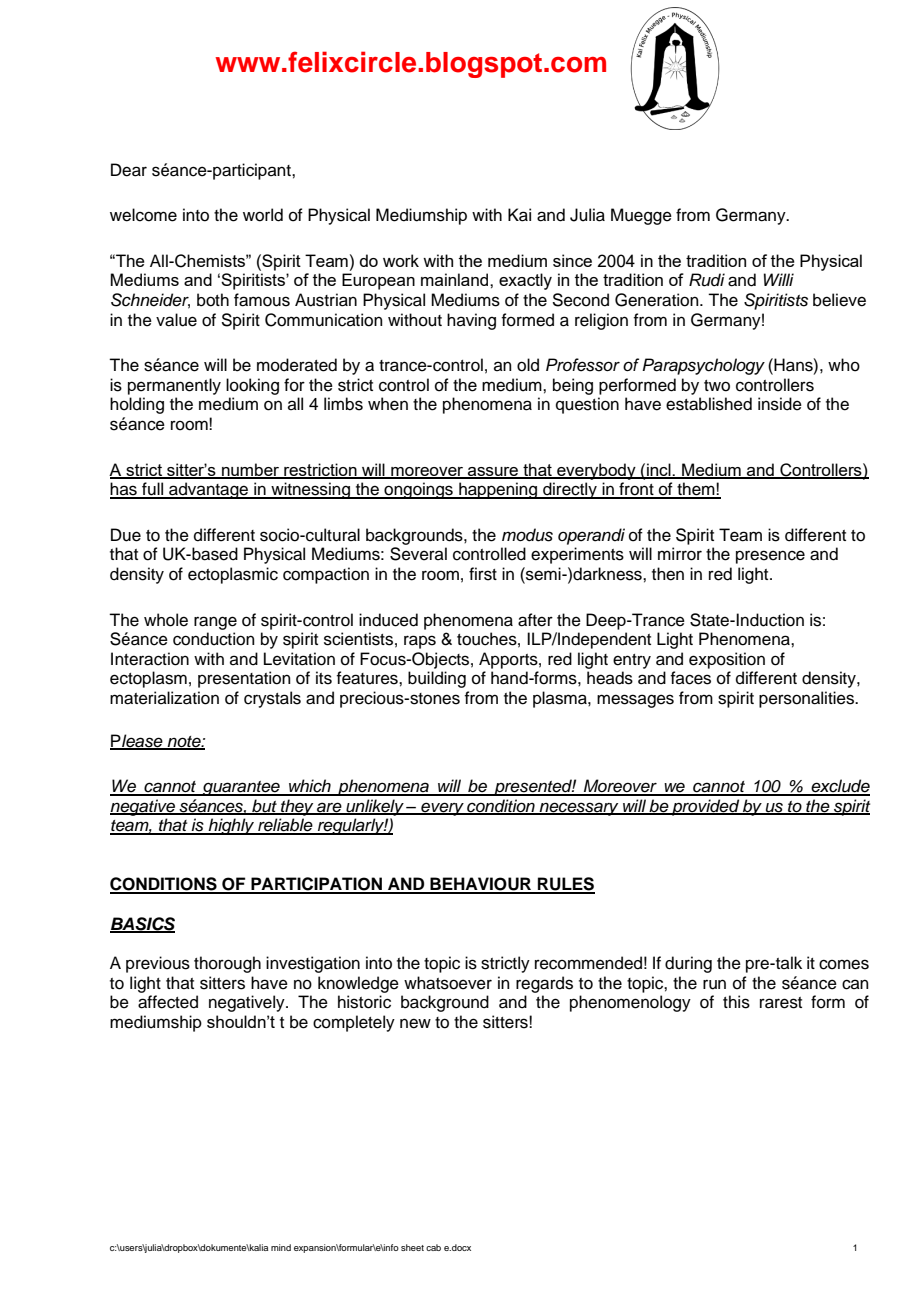 Image resolution: width=924 pixels, height=1308 pixels. I want to click on cab, so click(433, 1247).
